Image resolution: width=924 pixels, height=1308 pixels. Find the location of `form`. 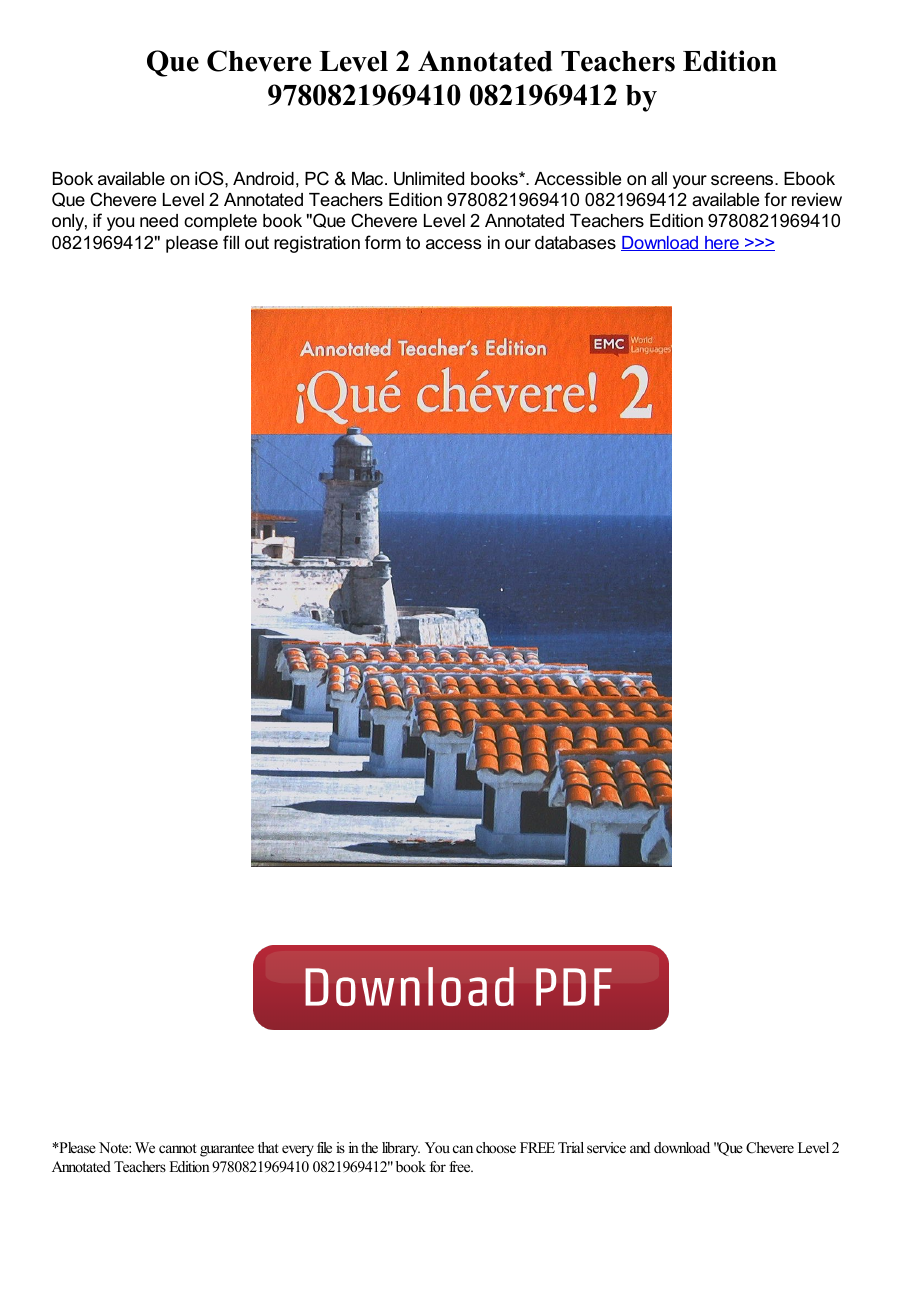

form is located at coordinates (383, 242).
